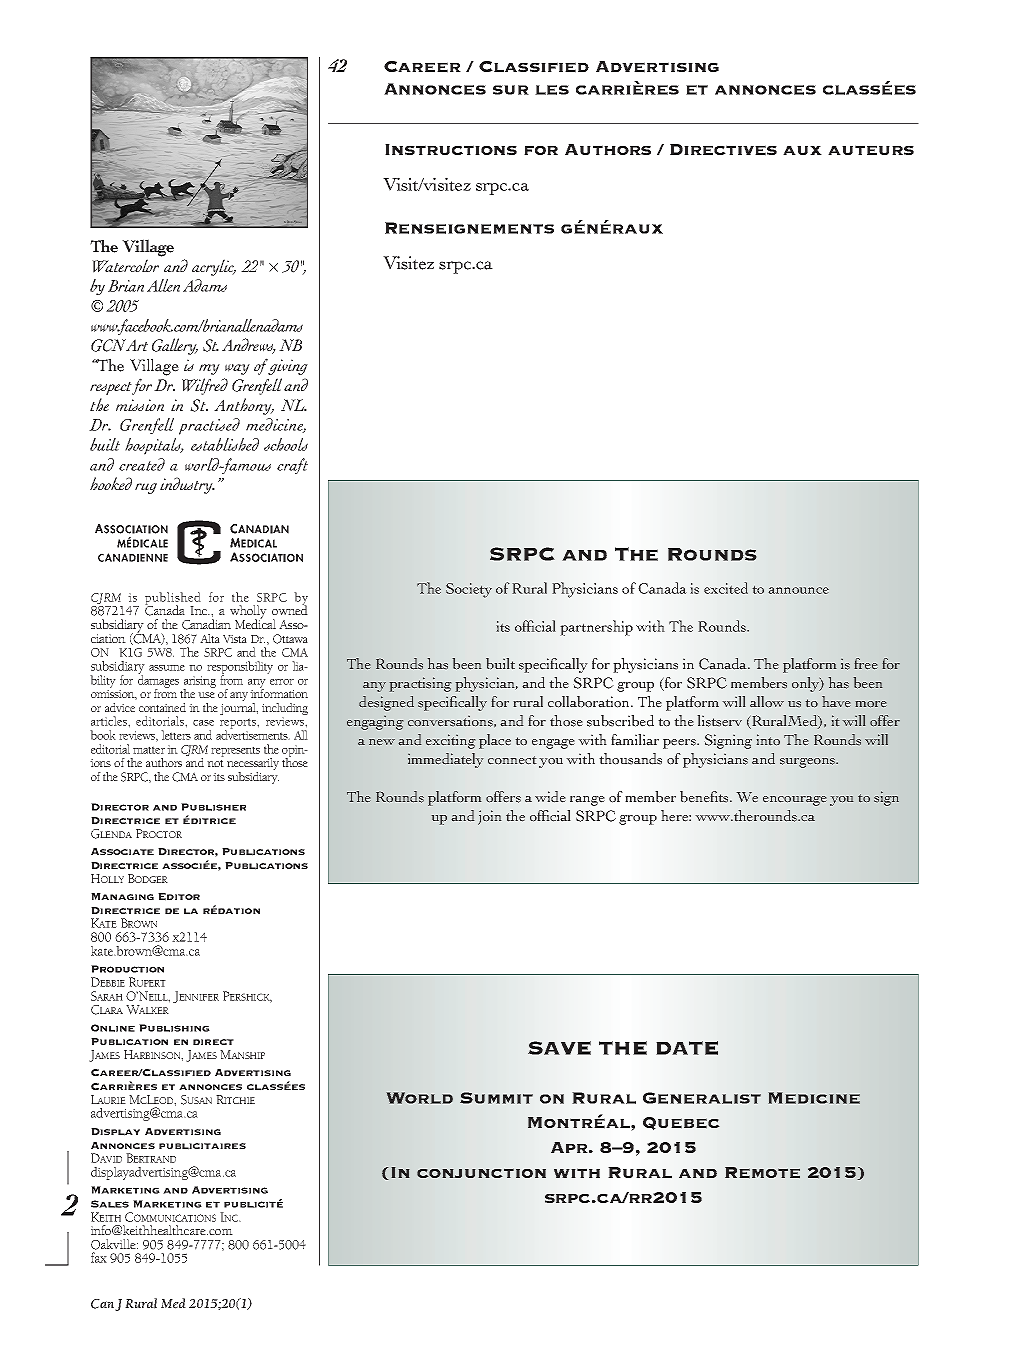 Image resolution: width=1010 pixels, height=1352 pixels. Describe the element at coordinates (292, 466) in the page. I see `craft` at that location.
